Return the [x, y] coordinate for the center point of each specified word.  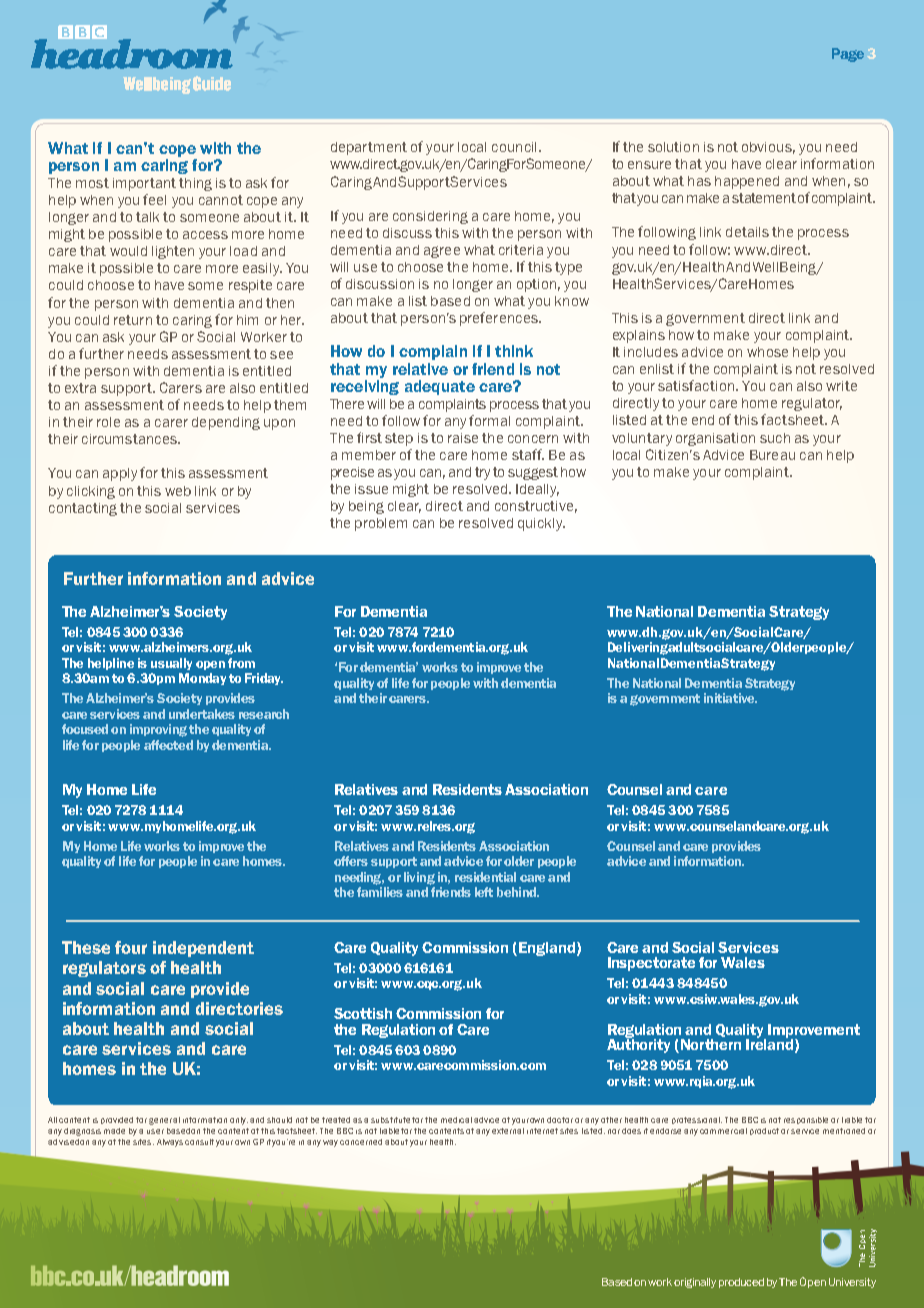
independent [203, 949]
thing [195, 184]
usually [171, 664]
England [547, 949]
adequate [440, 387]
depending [226, 423]
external [508, 1131]
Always [170, 1143]
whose [767, 352]
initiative [730, 698]
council [514, 147]
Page [848, 55]
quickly [541, 524]
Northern [711, 1044]
